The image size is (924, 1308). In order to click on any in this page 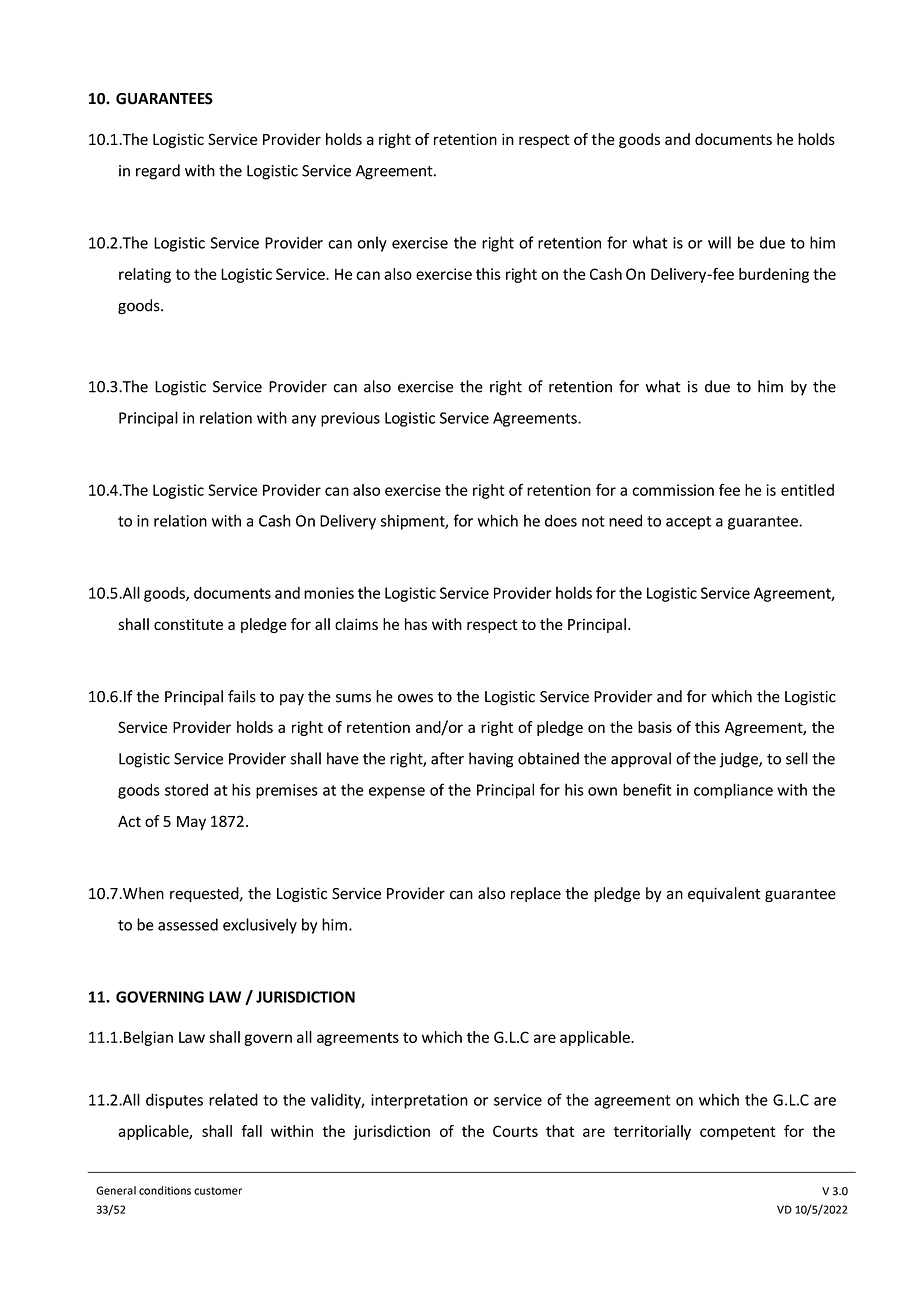, I will do `click(304, 421)`.
